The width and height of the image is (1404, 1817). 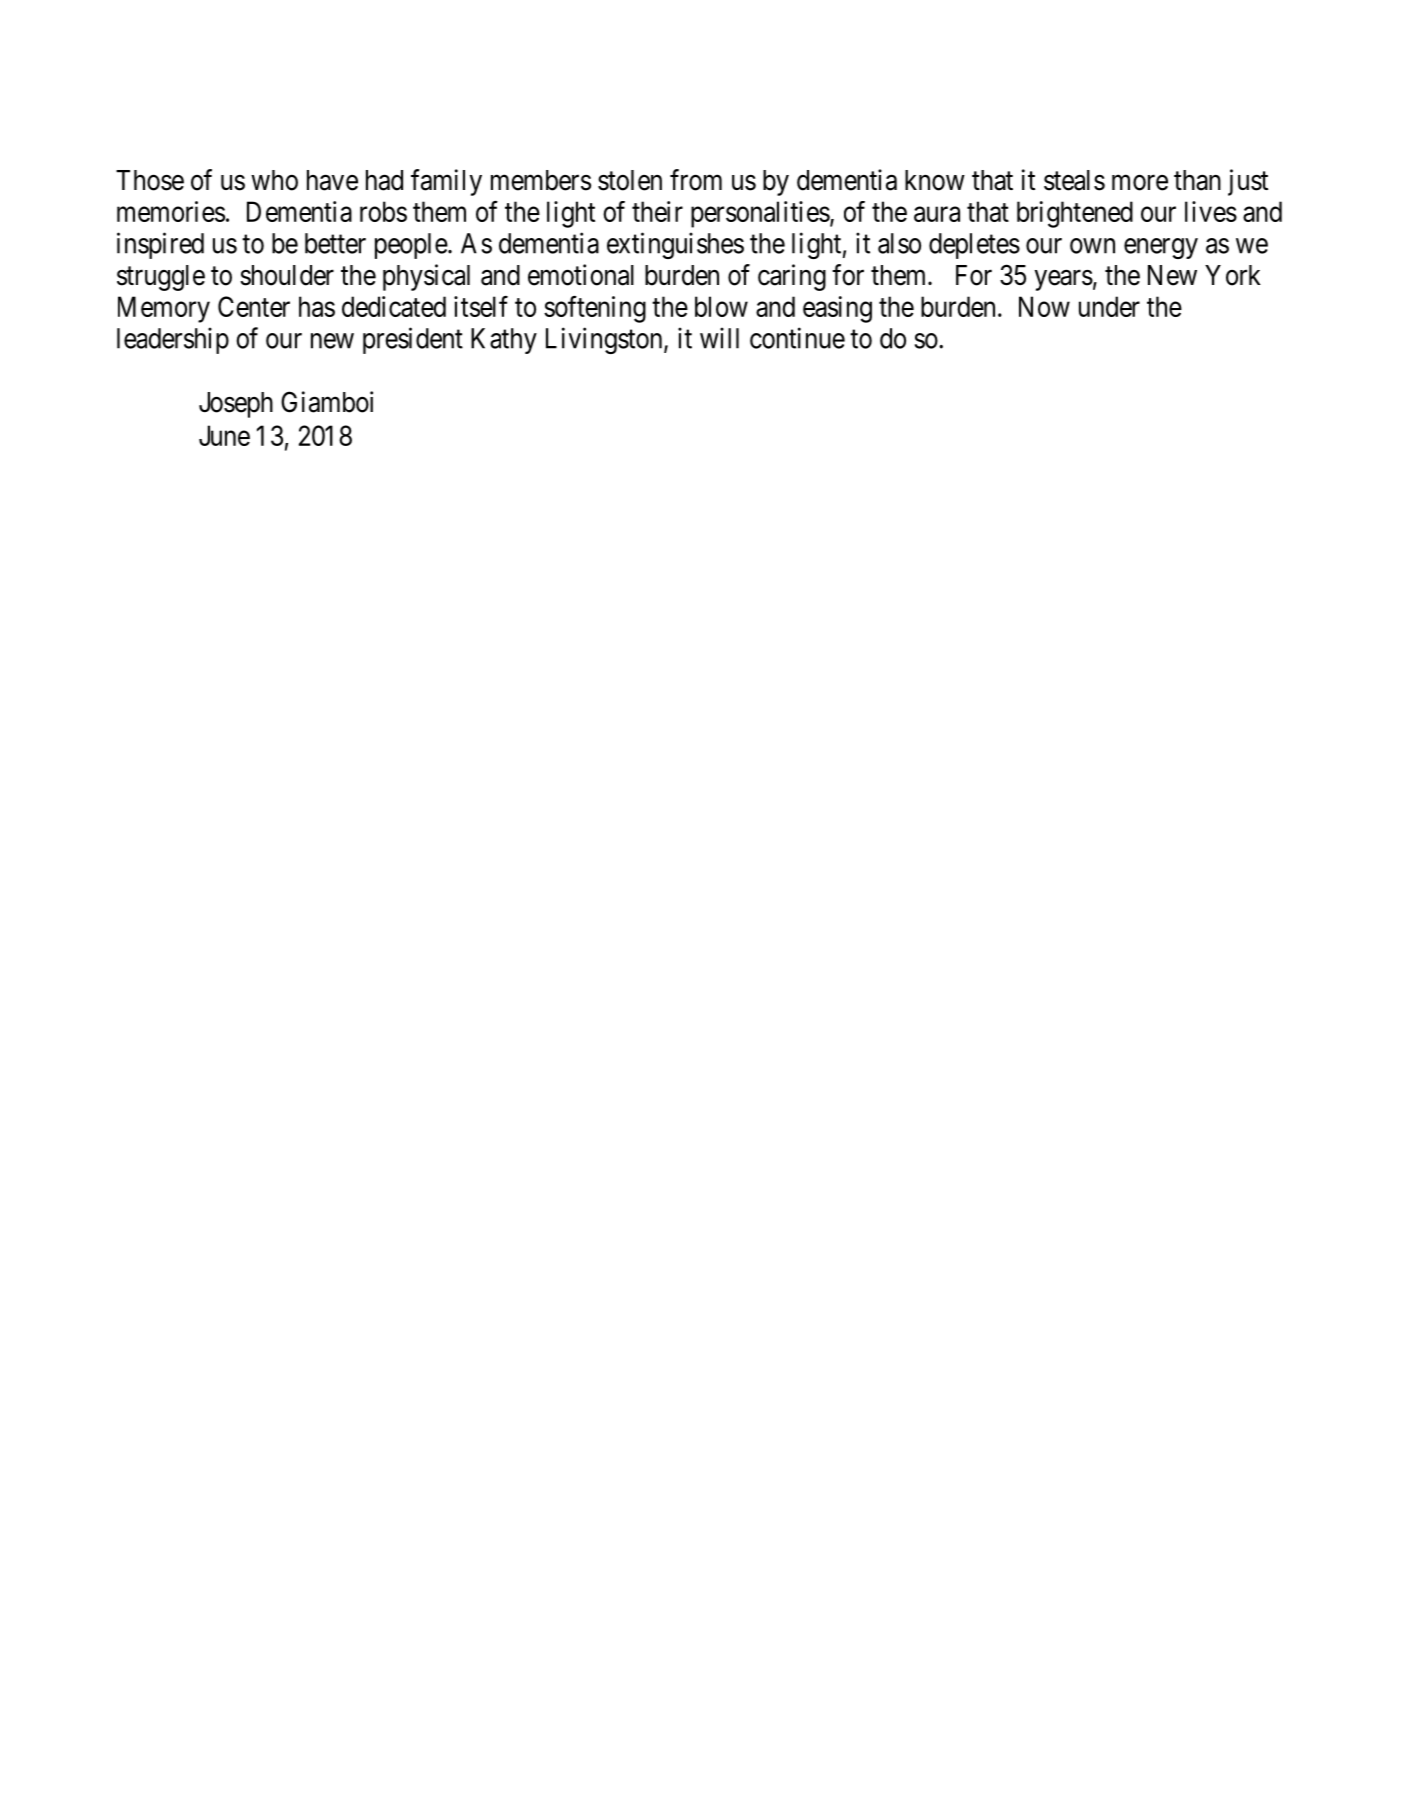 I want to click on caring, so click(x=792, y=277).
